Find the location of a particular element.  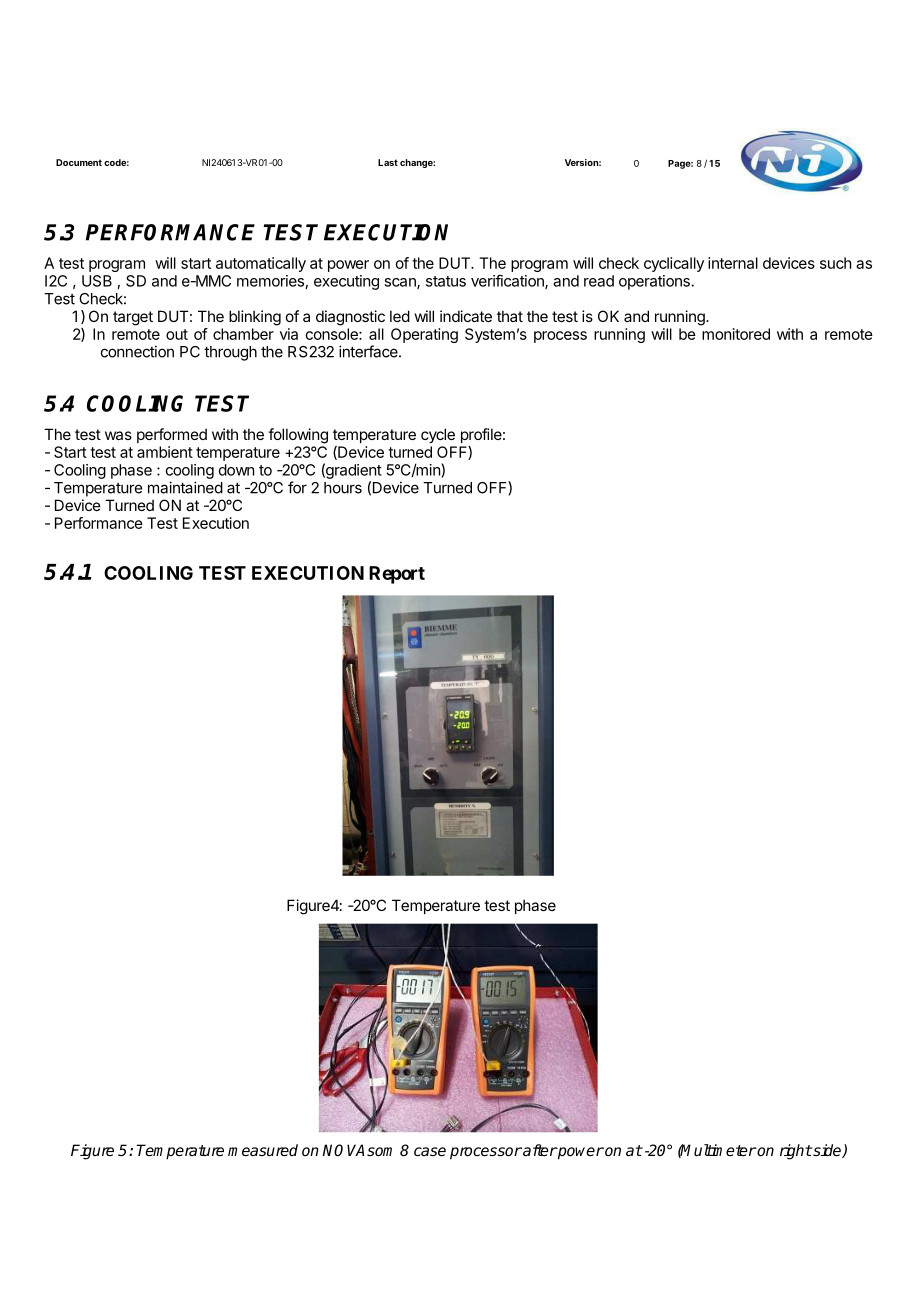

right is located at coordinates (796, 1152).
